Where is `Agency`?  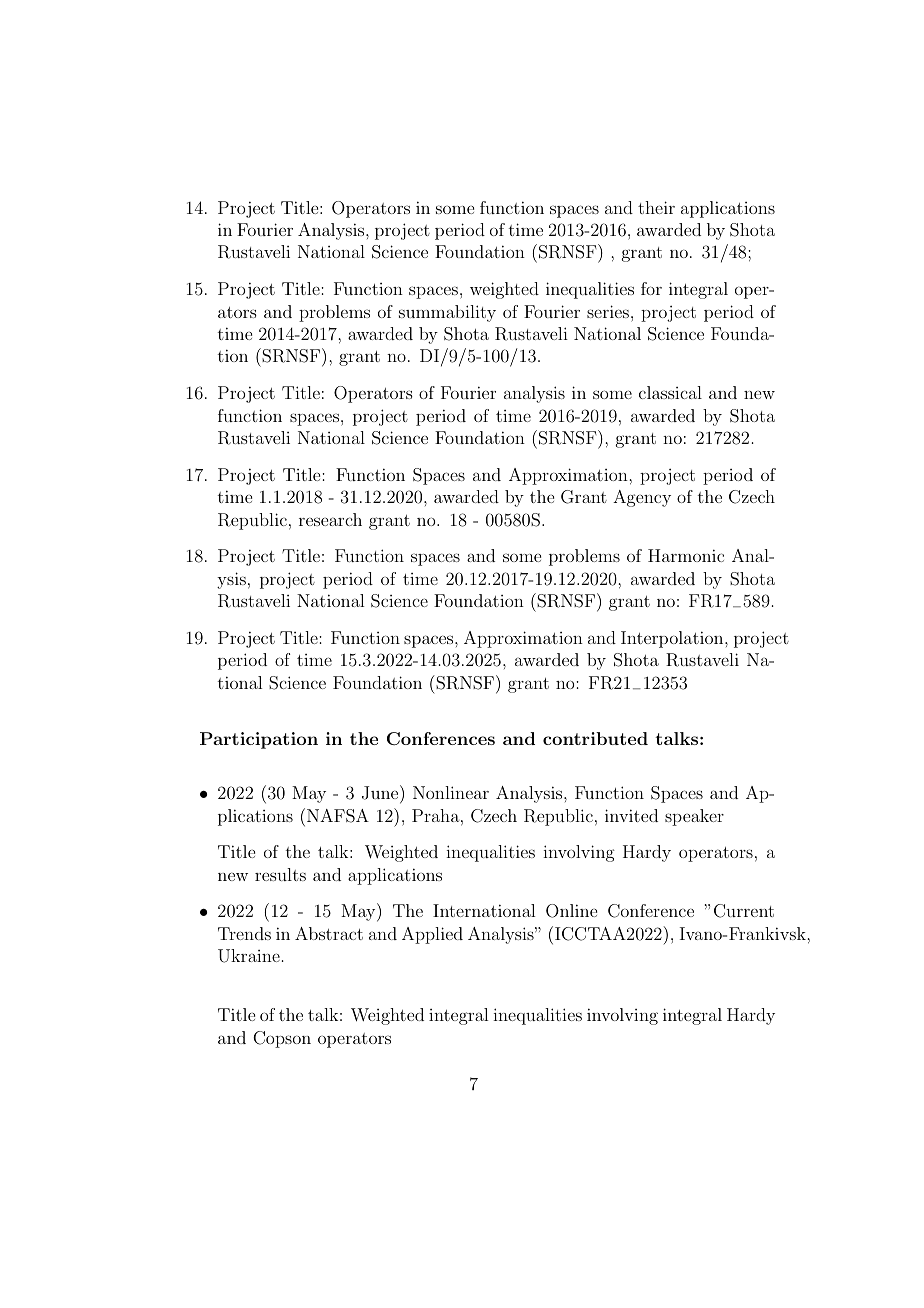
Agency is located at coordinates (642, 498).
